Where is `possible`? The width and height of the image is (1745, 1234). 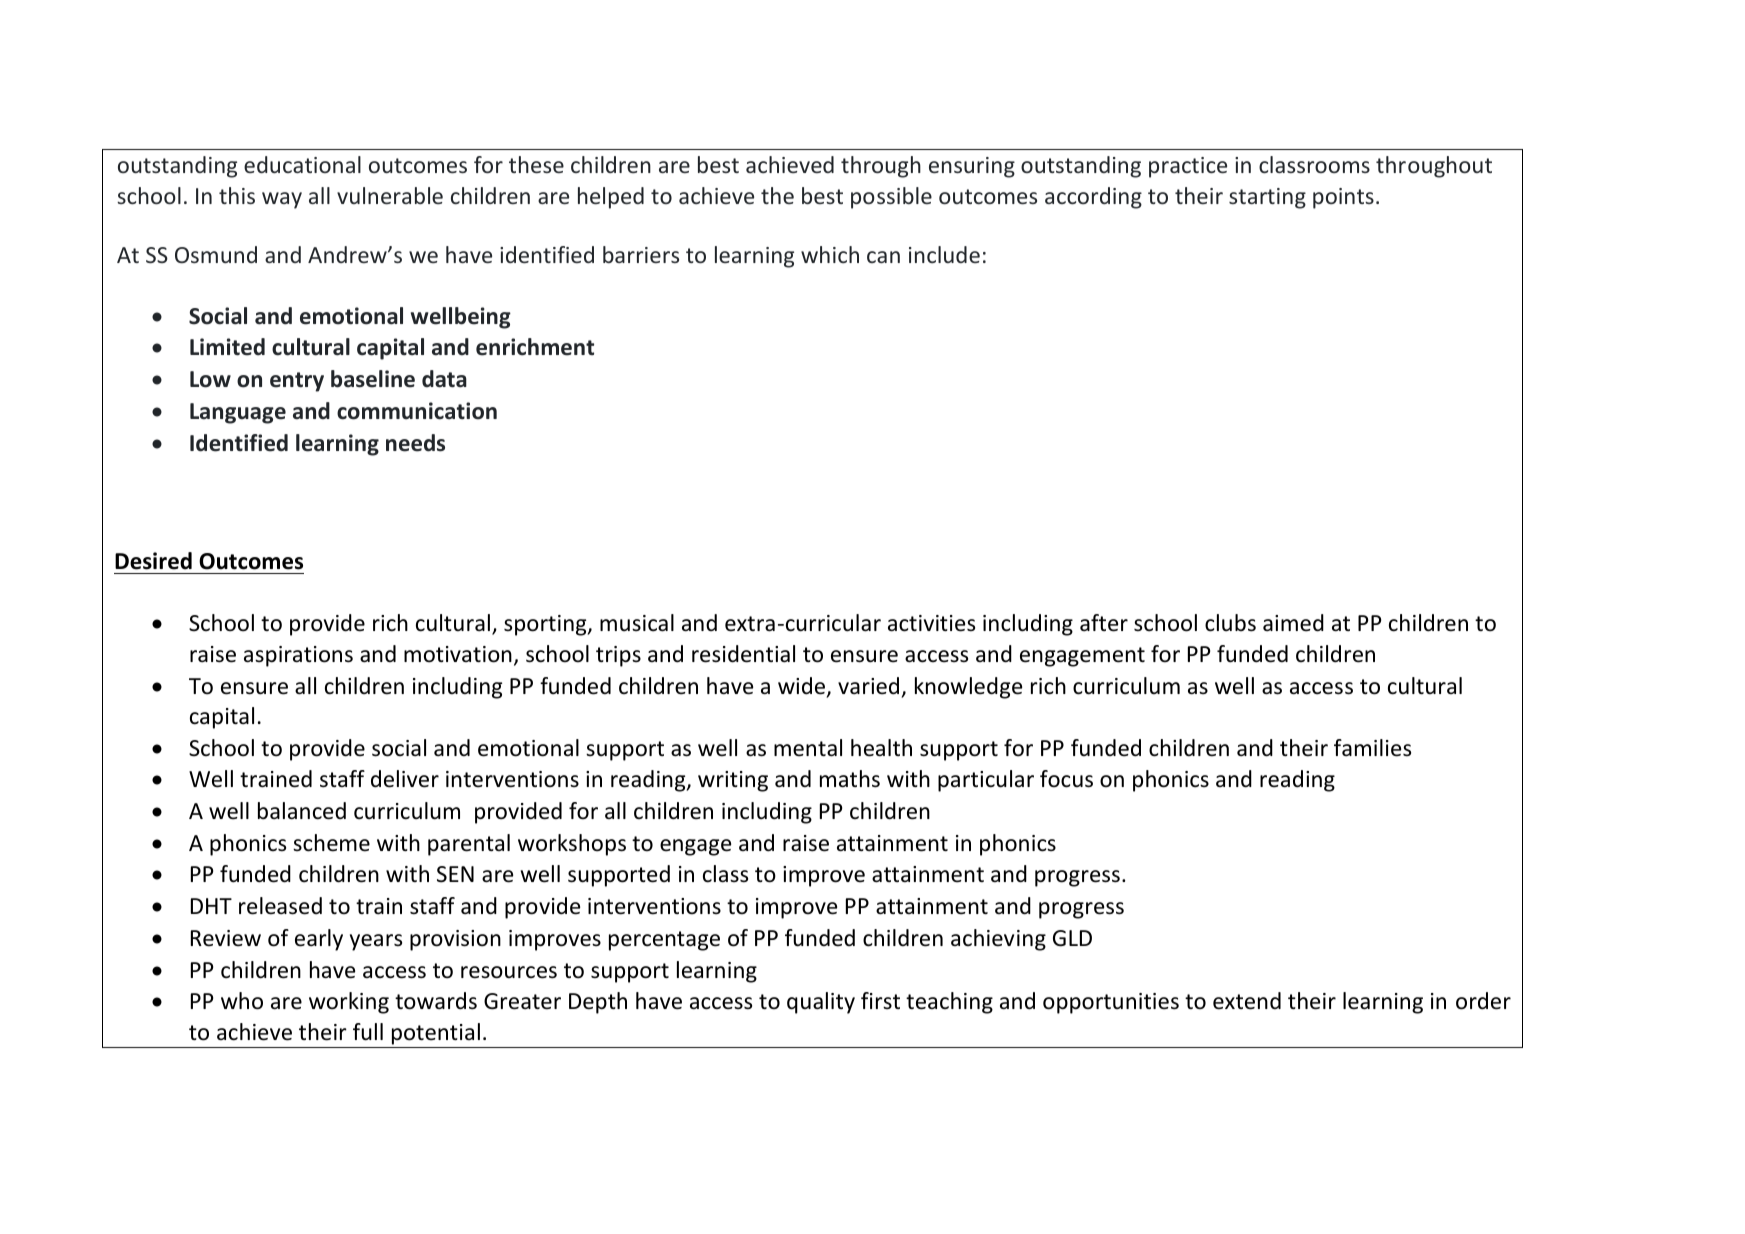 possible is located at coordinates (891, 198).
